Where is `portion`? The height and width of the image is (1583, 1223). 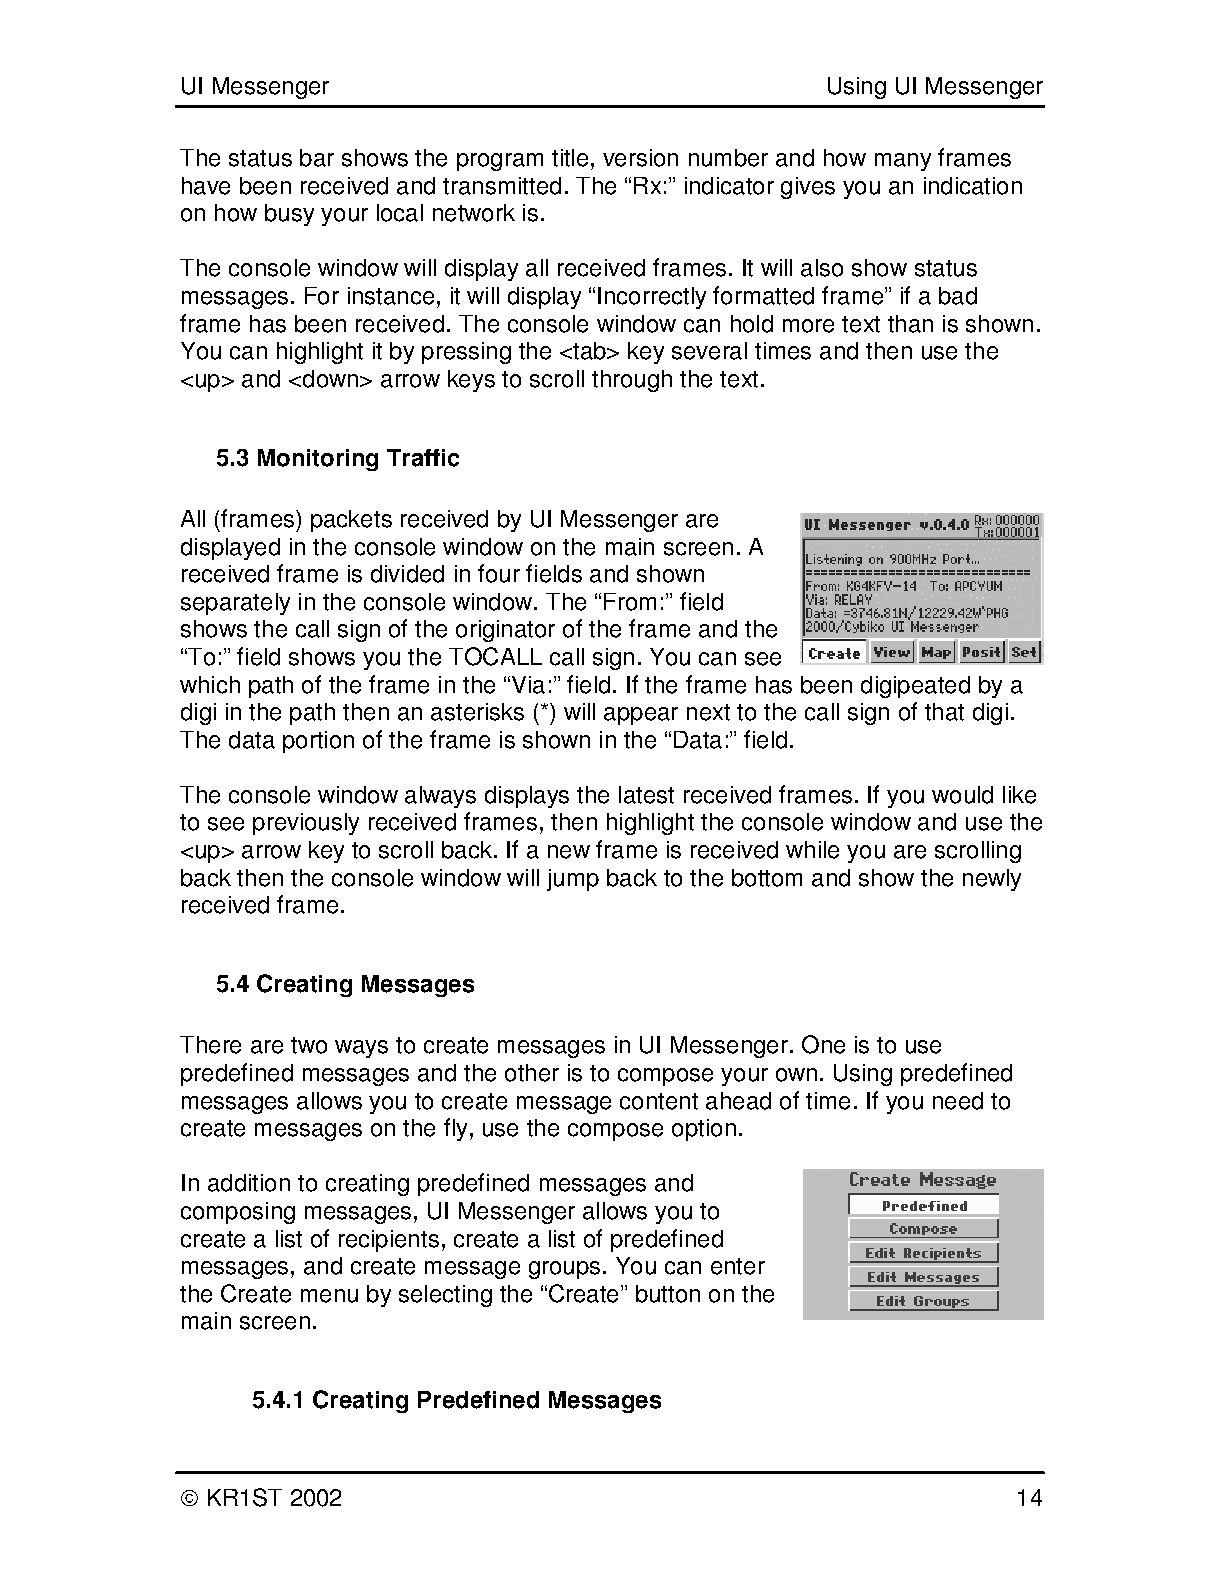
portion is located at coordinates (318, 742).
